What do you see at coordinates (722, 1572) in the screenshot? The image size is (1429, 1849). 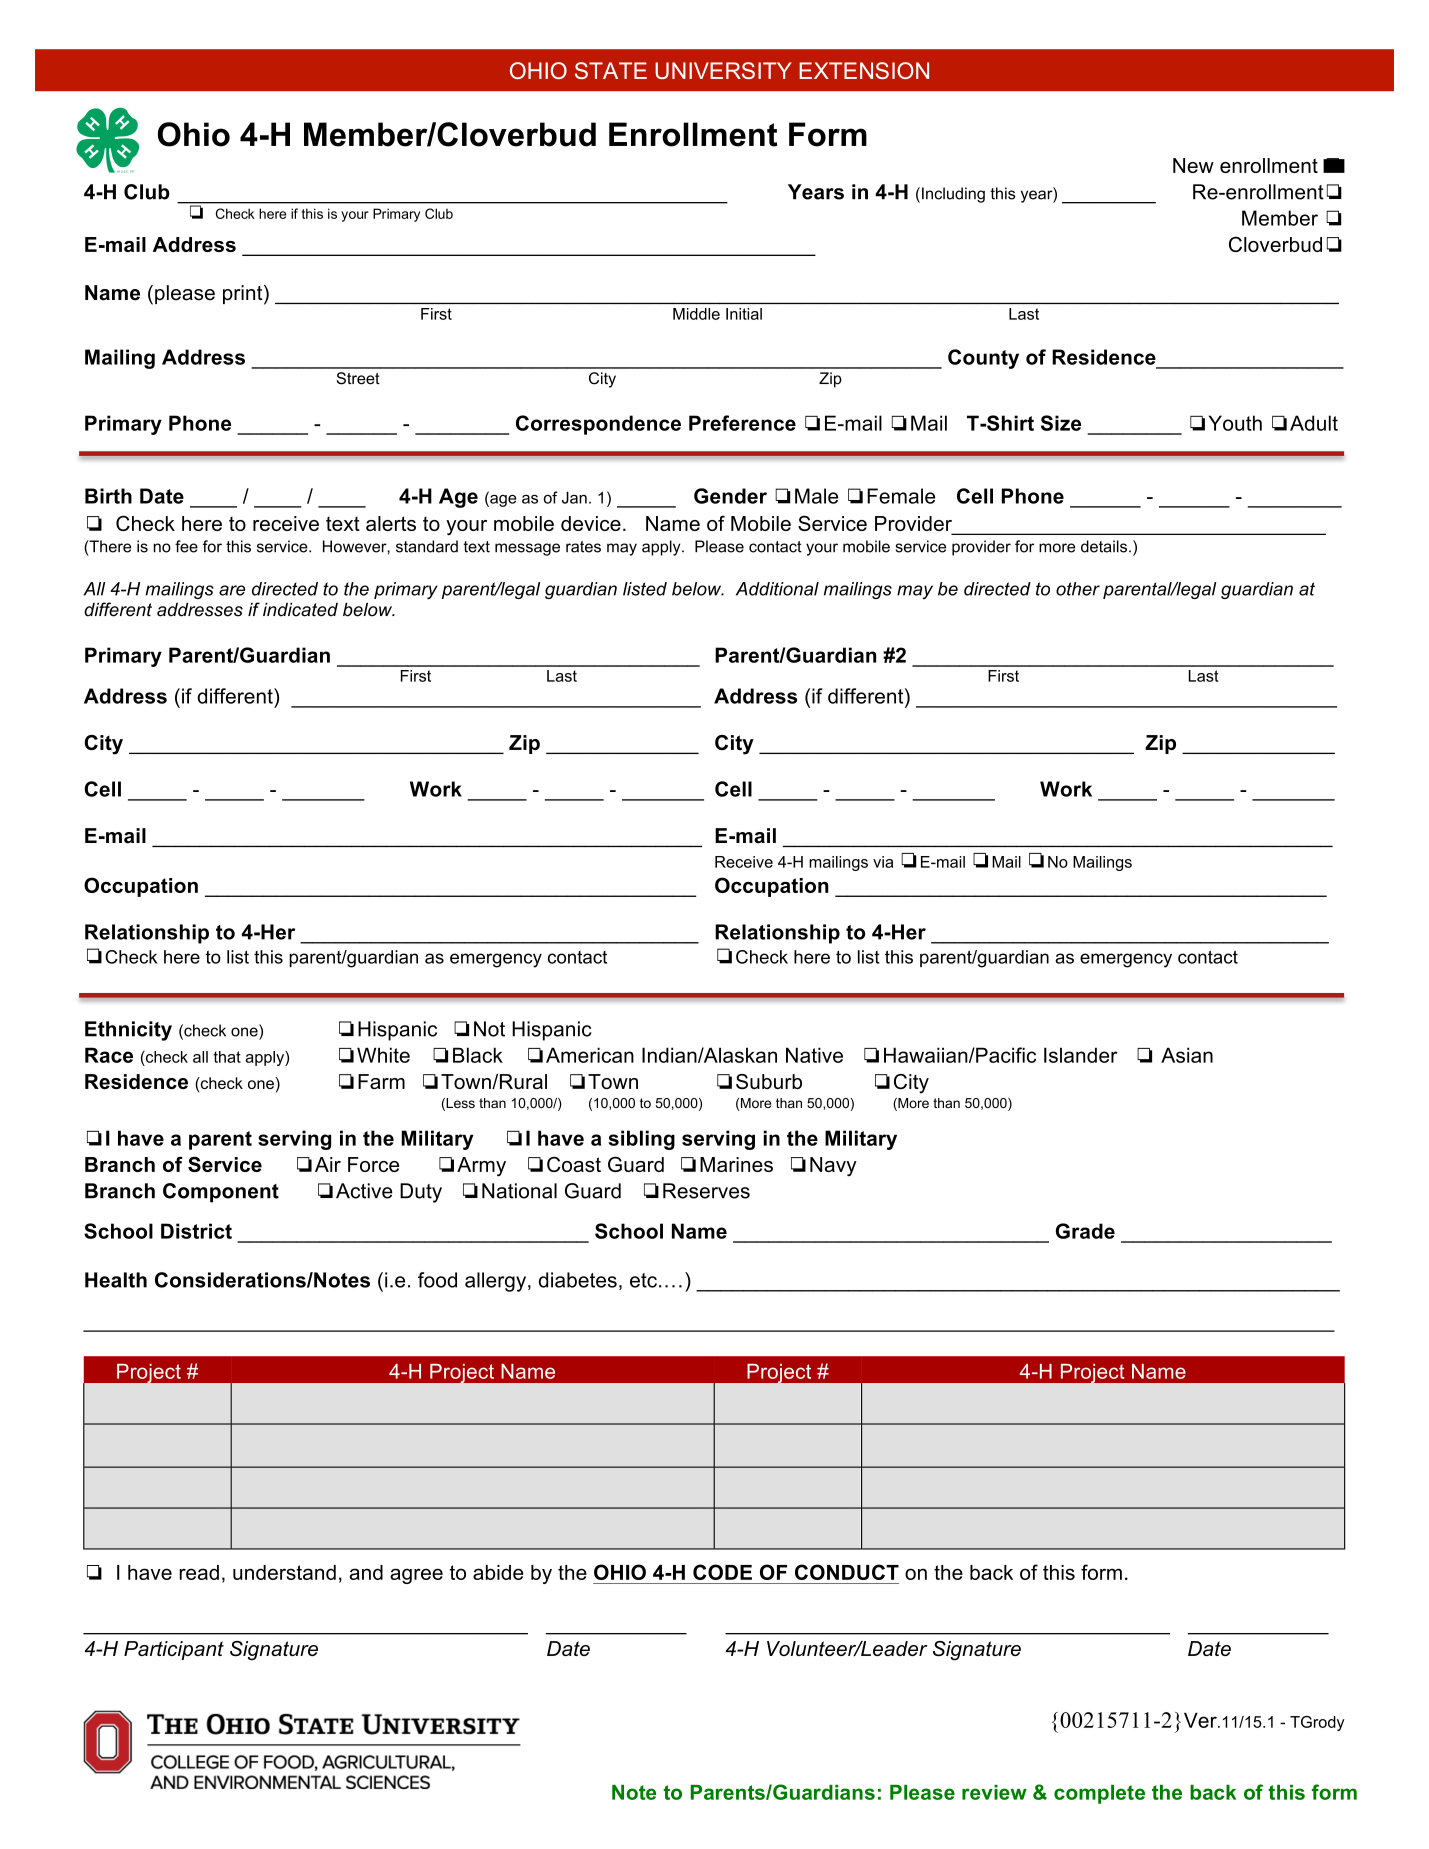 I see `CODE` at bounding box center [722, 1572].
